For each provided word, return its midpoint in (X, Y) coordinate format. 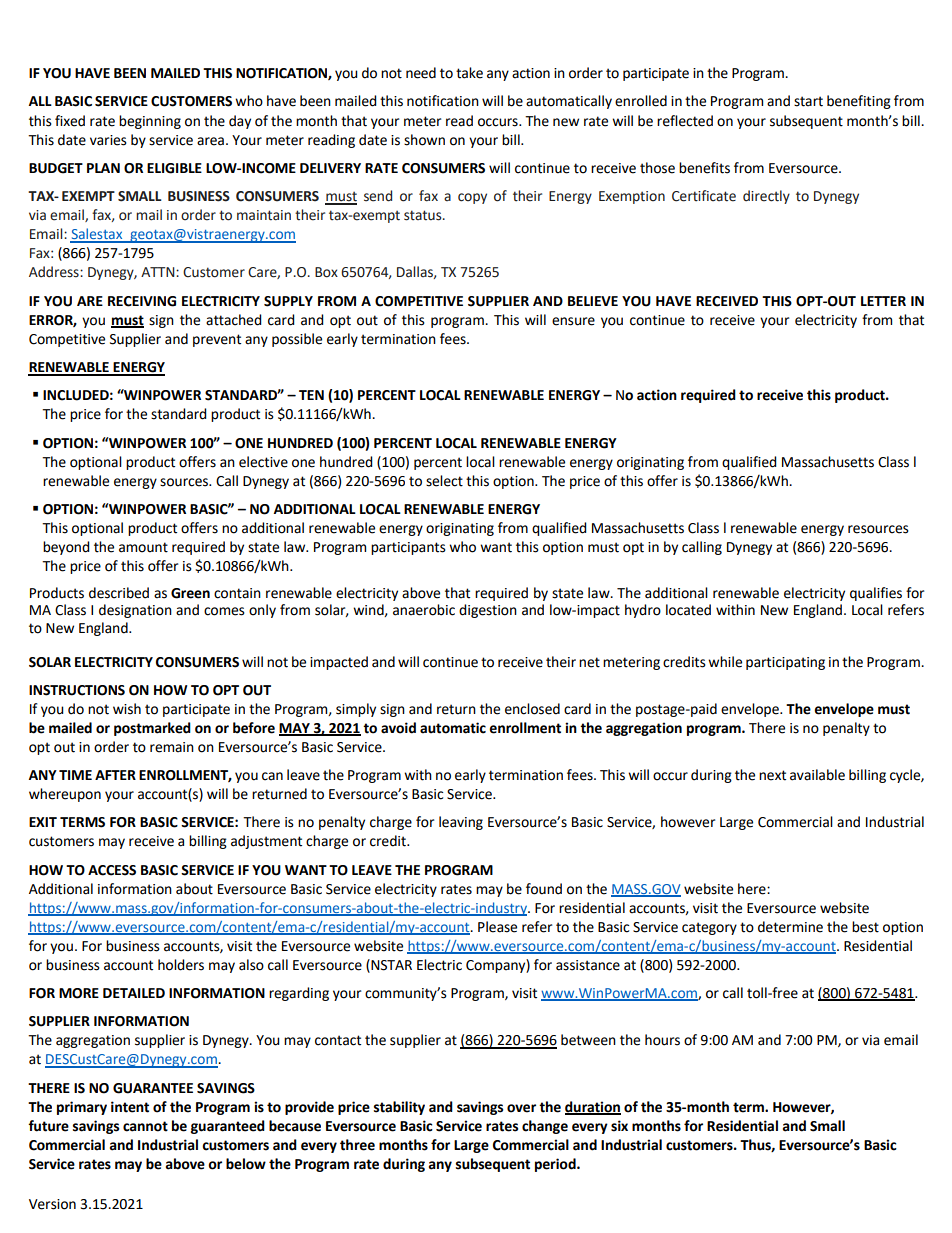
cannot (145, 1126)
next (772, 775)
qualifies (876, 594)
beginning (150, 122)
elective (263, 462)
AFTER (115, 775)
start (808, 101)
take (469, 73)
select (444, 481)
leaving (461, 823)
